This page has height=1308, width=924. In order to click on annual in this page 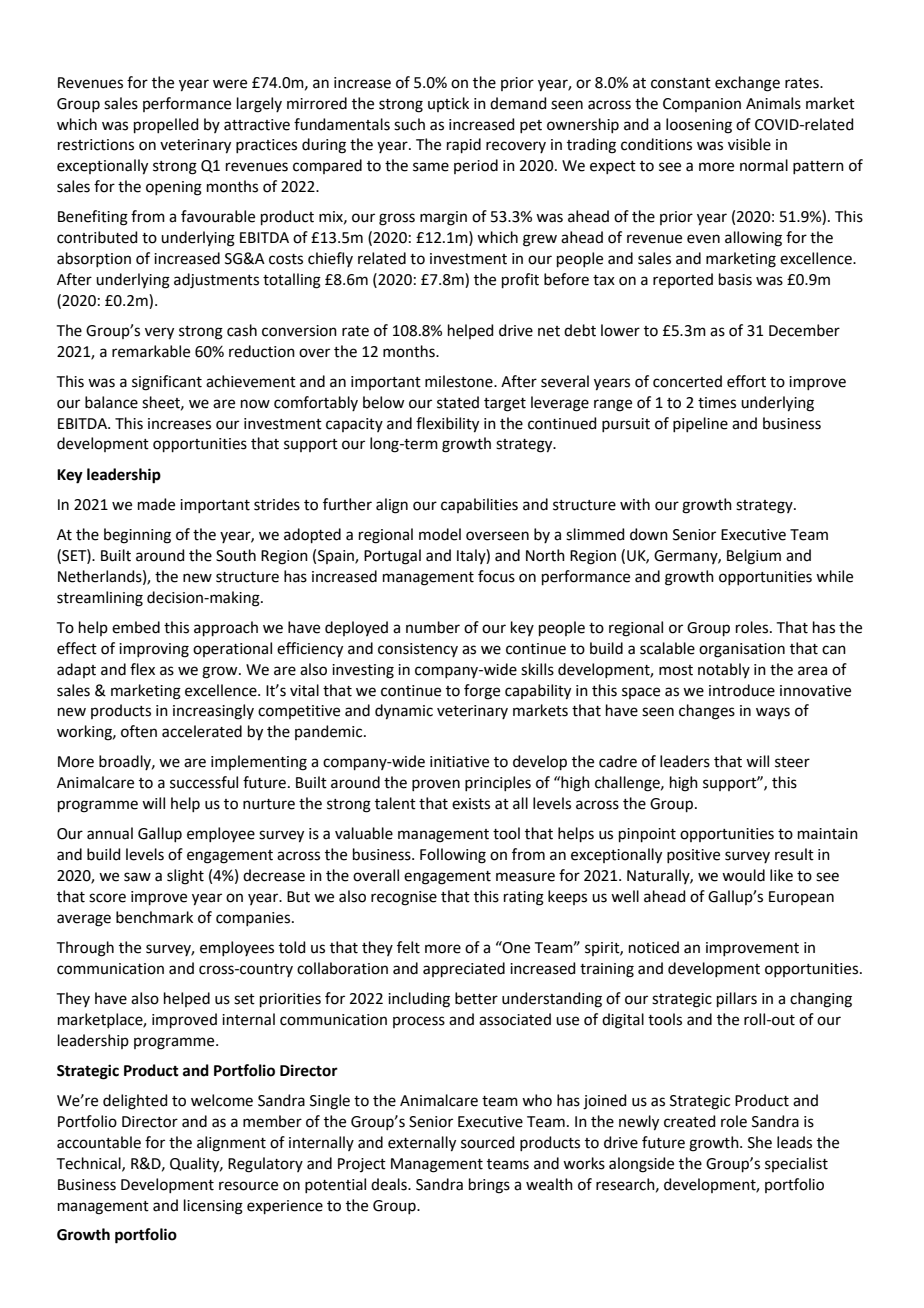, I will do `click(110, 833)`.
